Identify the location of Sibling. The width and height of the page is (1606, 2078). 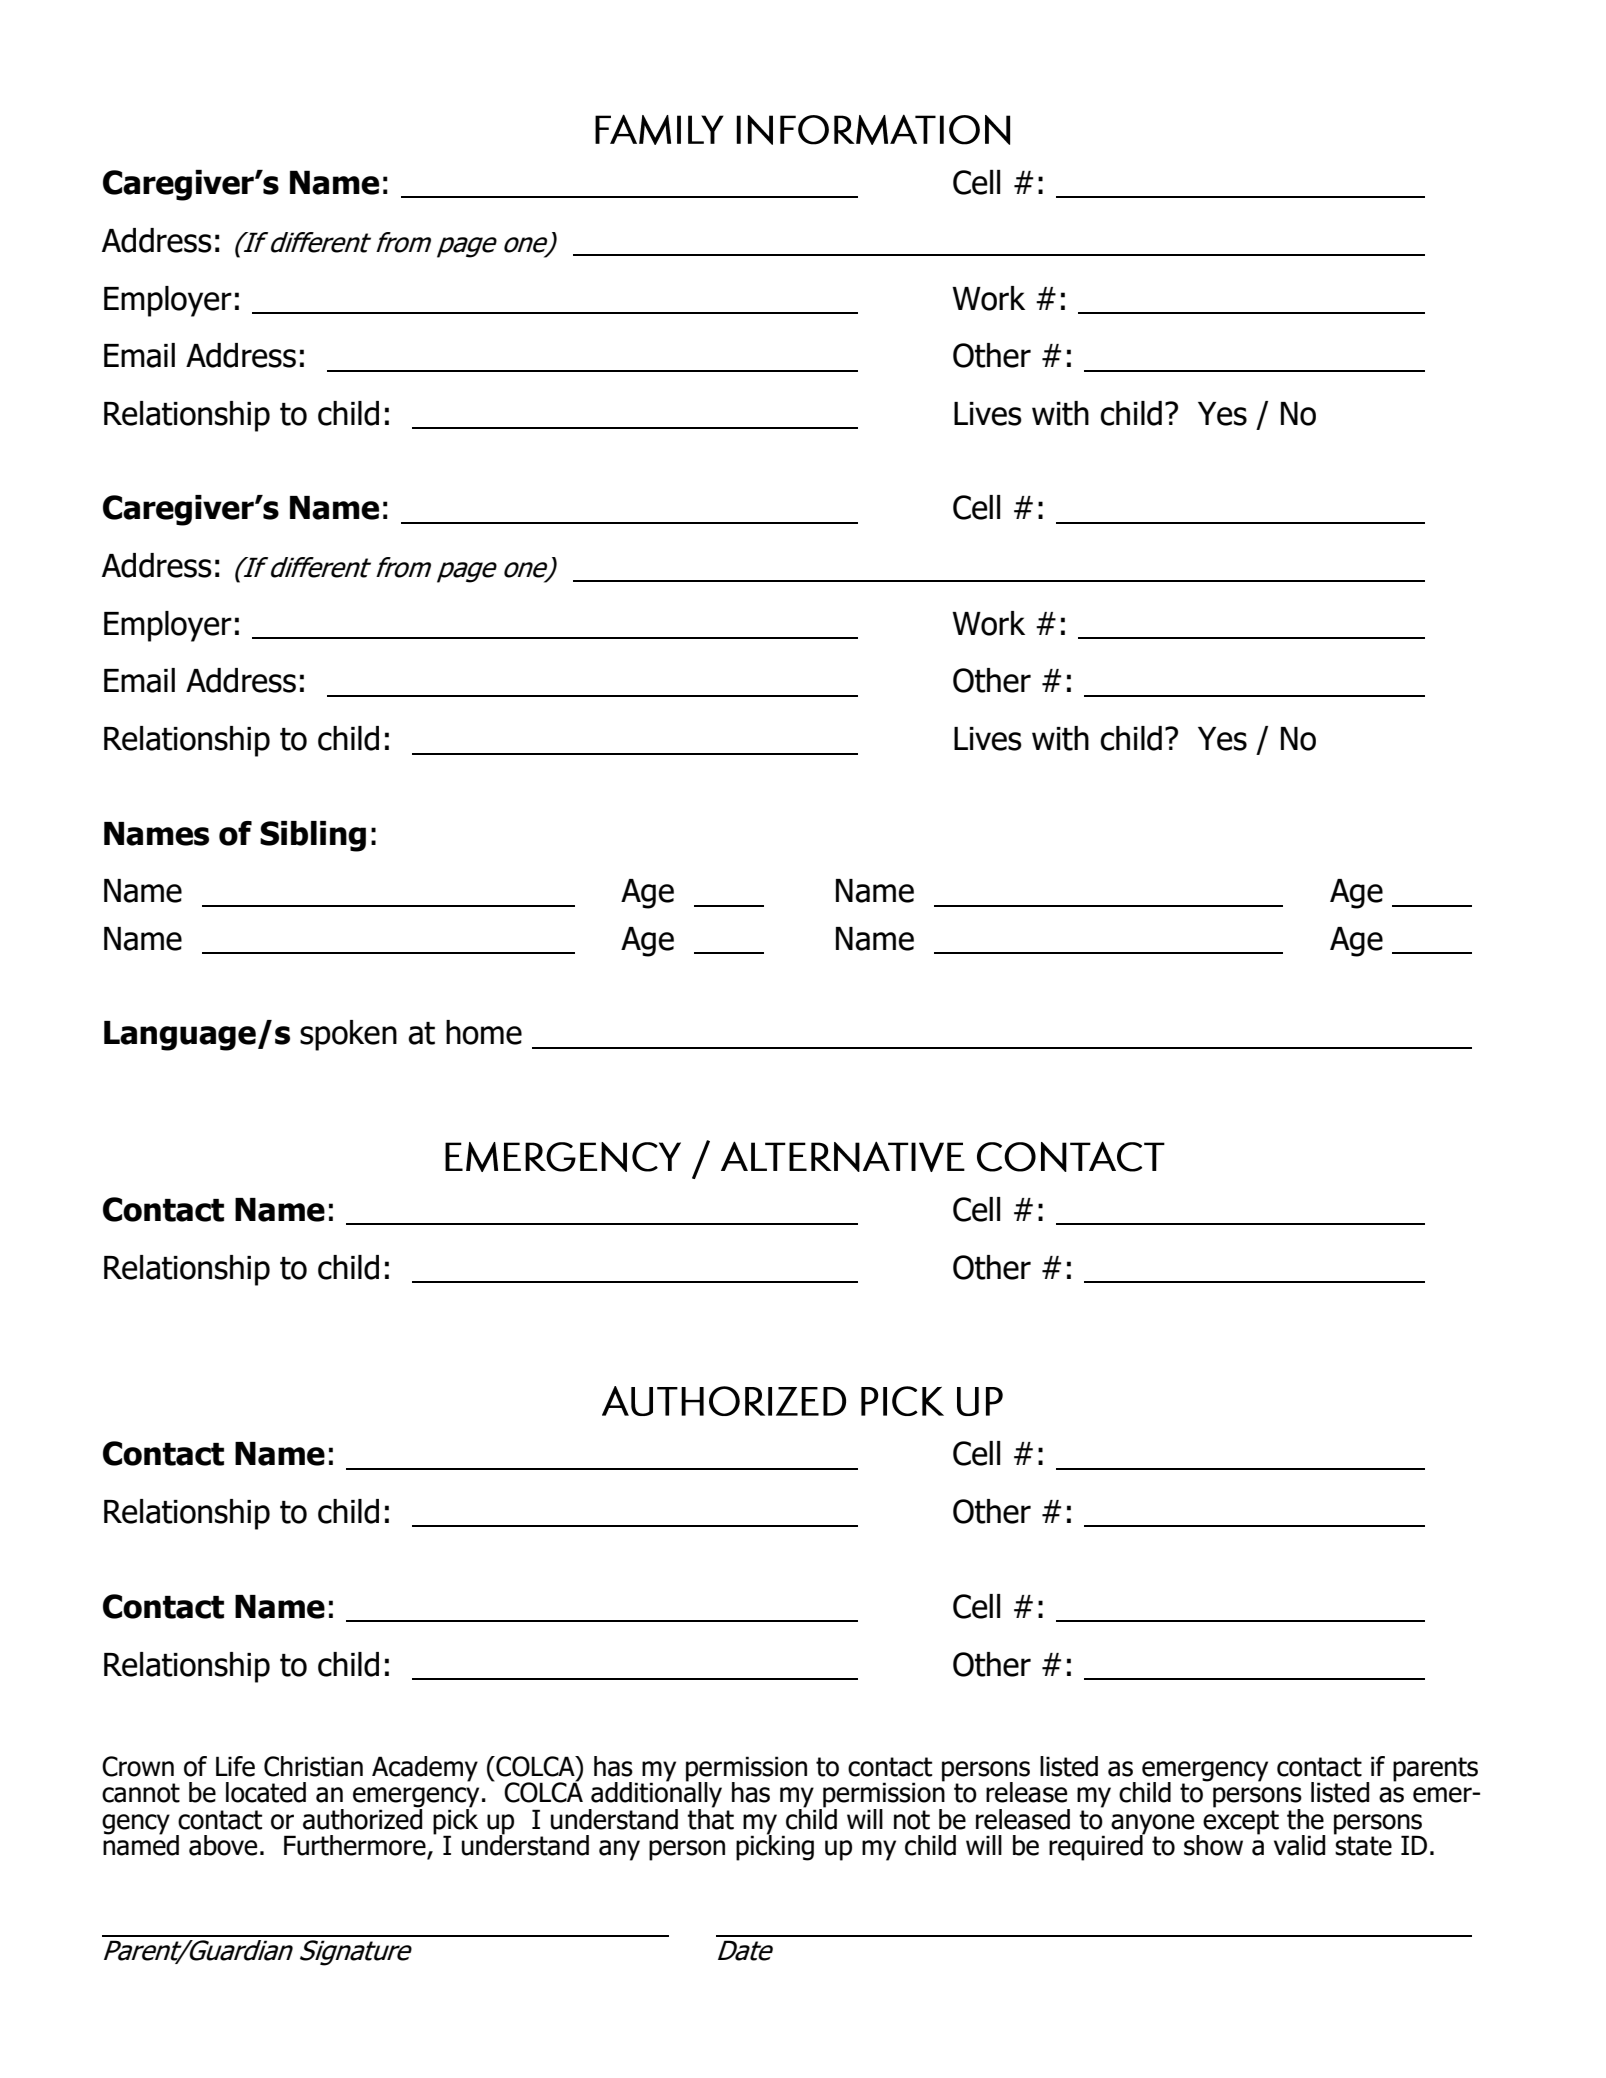
(313, 836).
